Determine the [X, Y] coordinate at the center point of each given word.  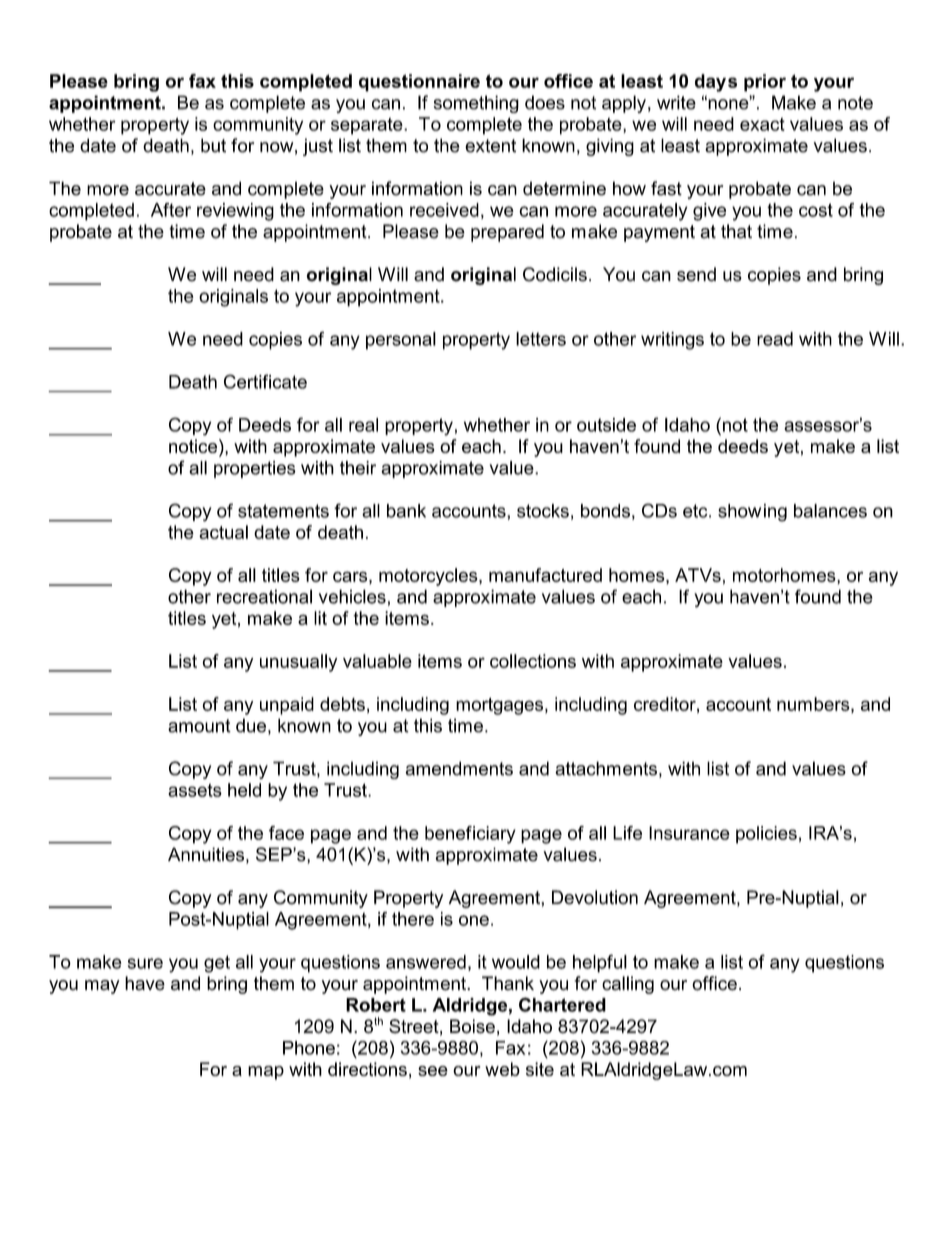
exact [762, 124]
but [213, 145]
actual [223, 532]
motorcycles [429, 577]
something [476, 104]
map [266, 1073]
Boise [472, 1026]
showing [752, 513]
